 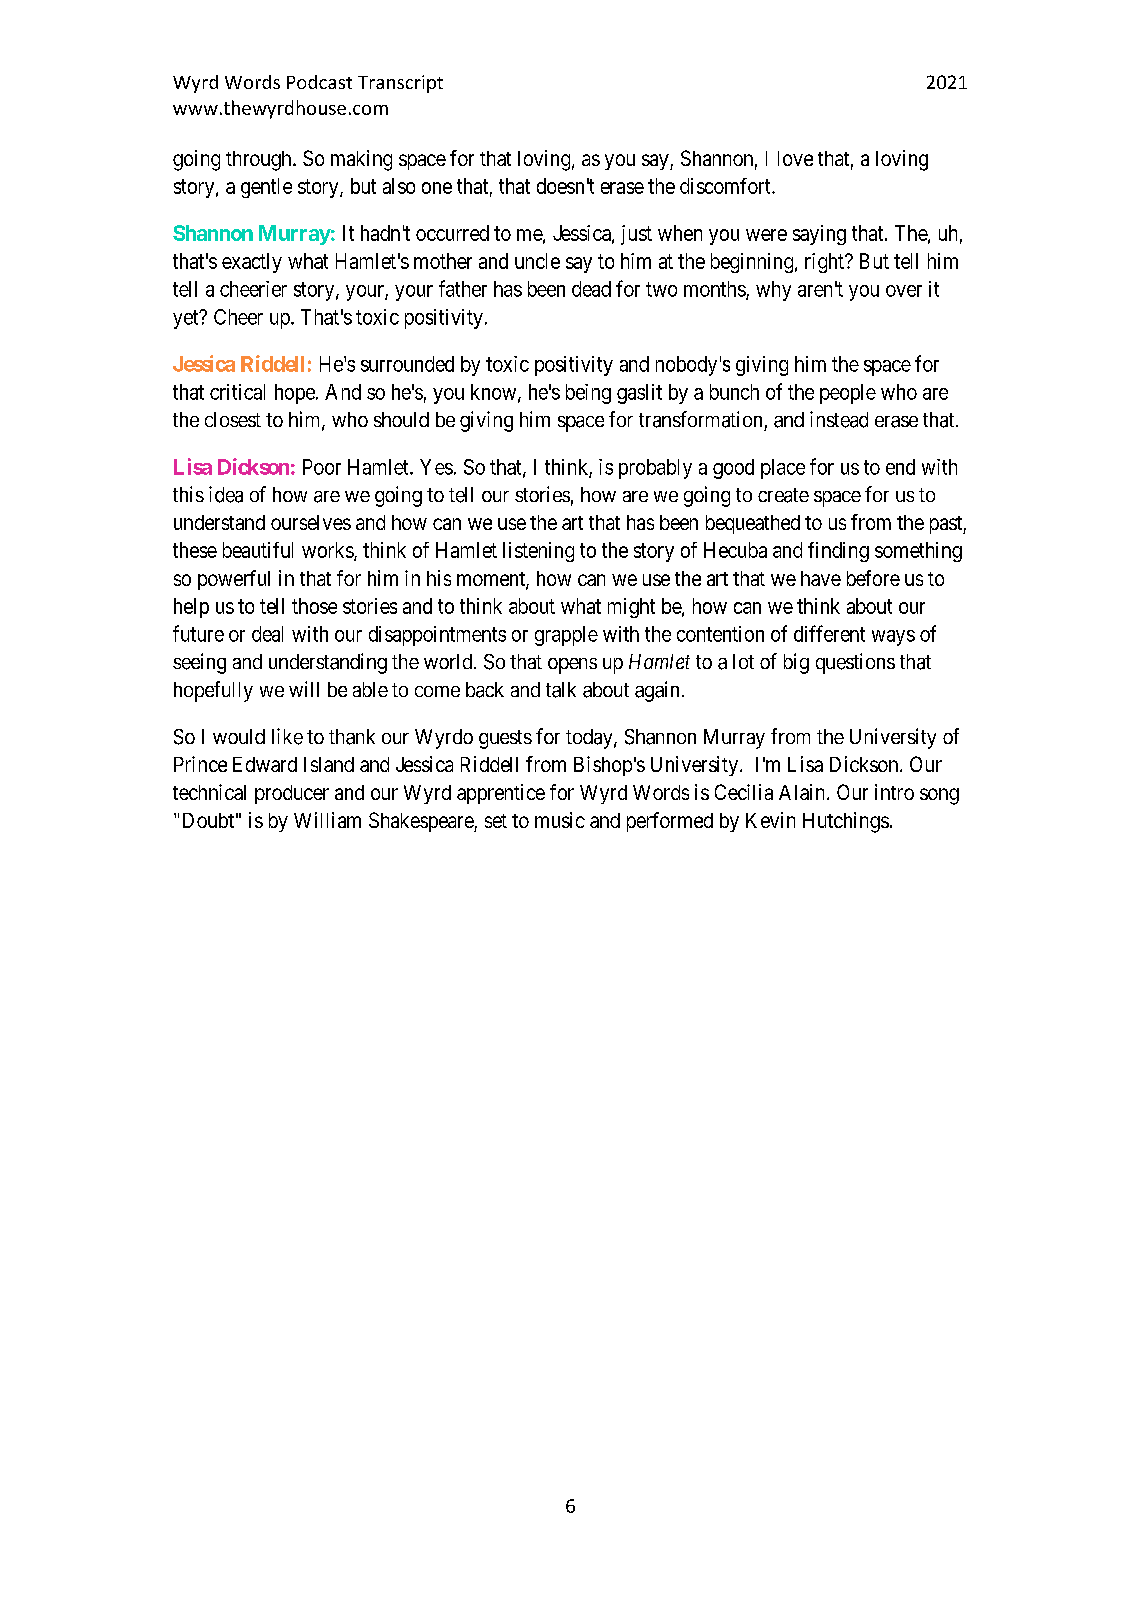 I want to click on producer, so click(x=292, y=794).
